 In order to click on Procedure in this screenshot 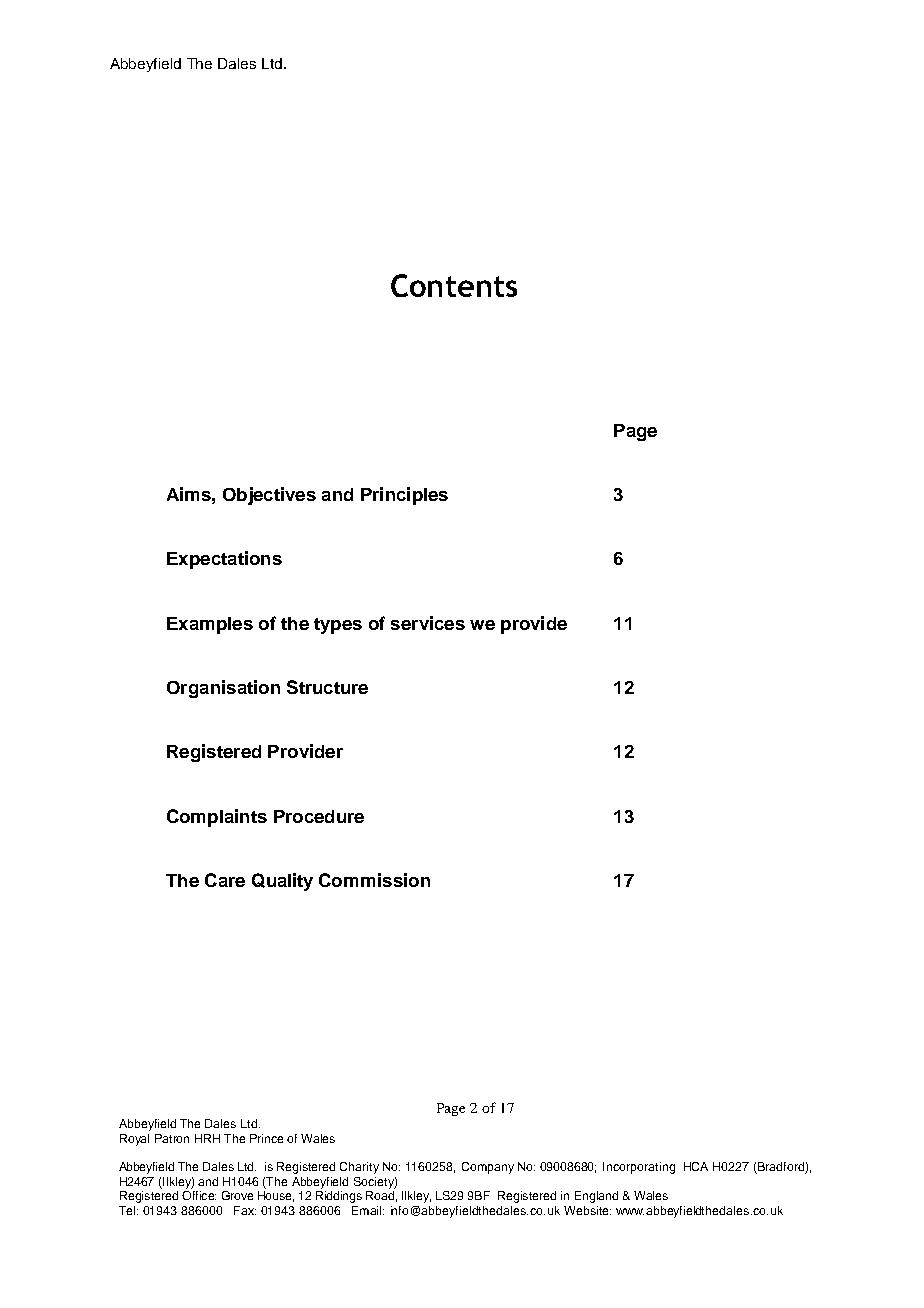, I will do `click(319, 816)`.
